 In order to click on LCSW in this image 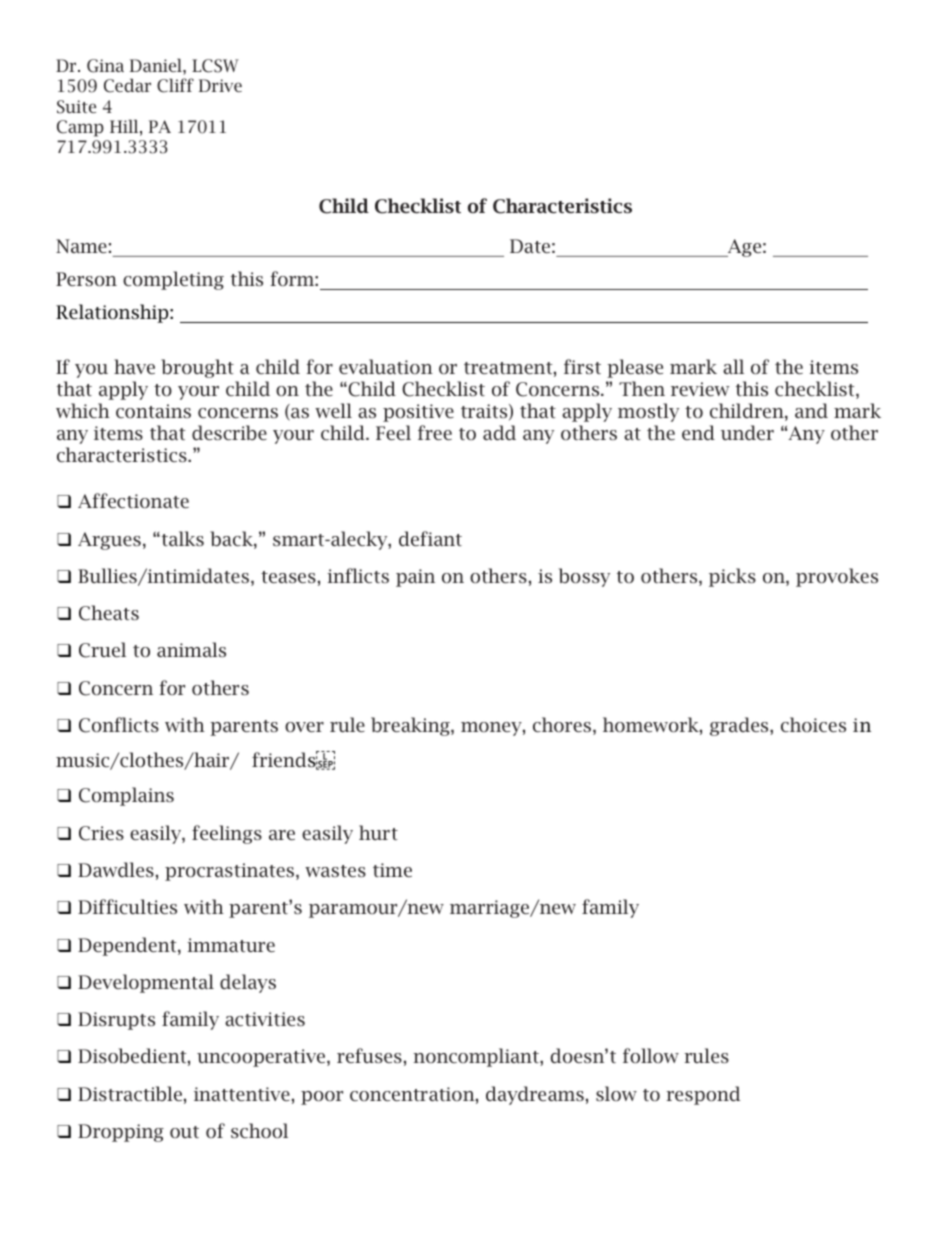, I will do `click(215, 66)`.
